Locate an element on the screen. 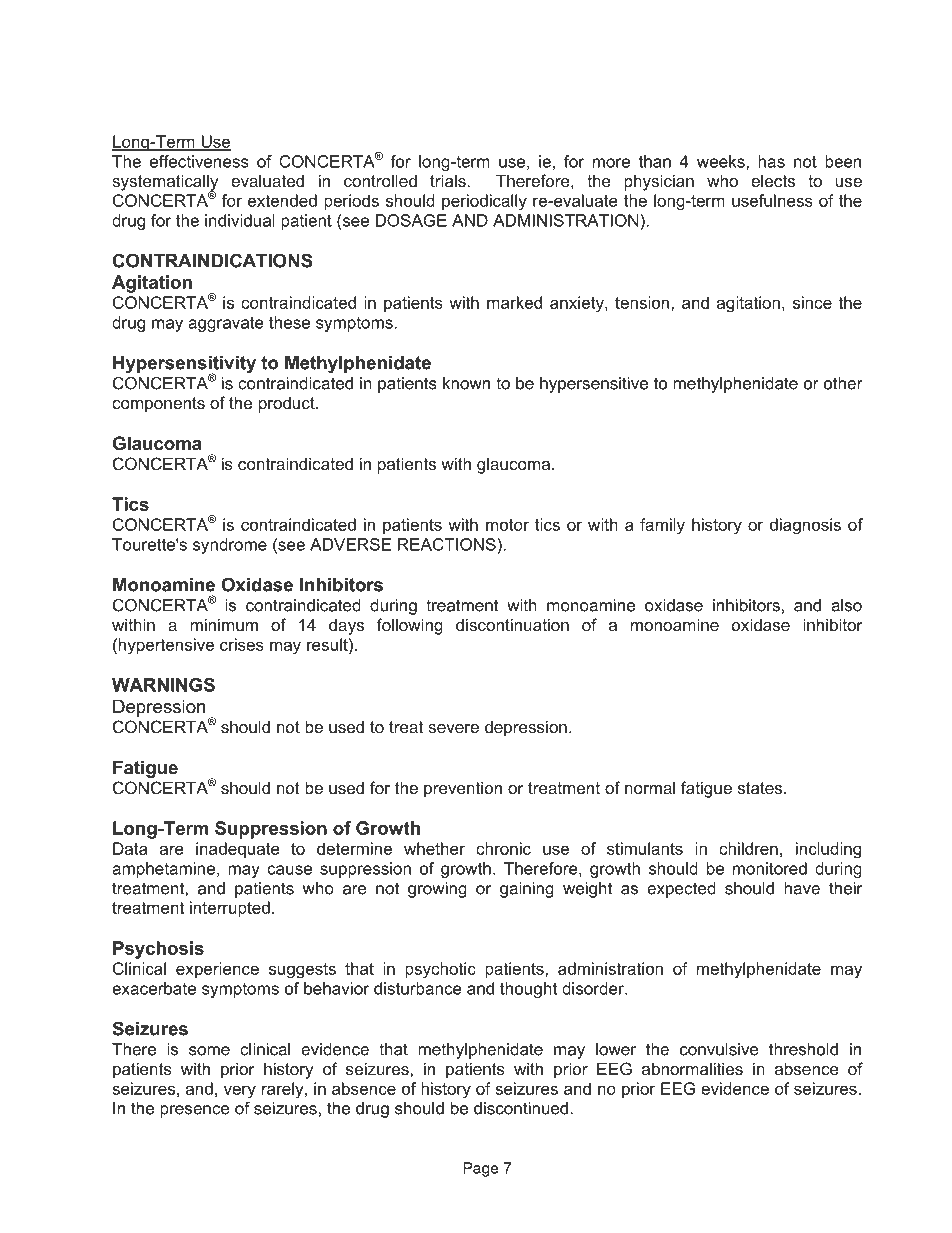 The height and width of the screenshot is (1233, 952). presence is located at coordinates (195, 1111).
